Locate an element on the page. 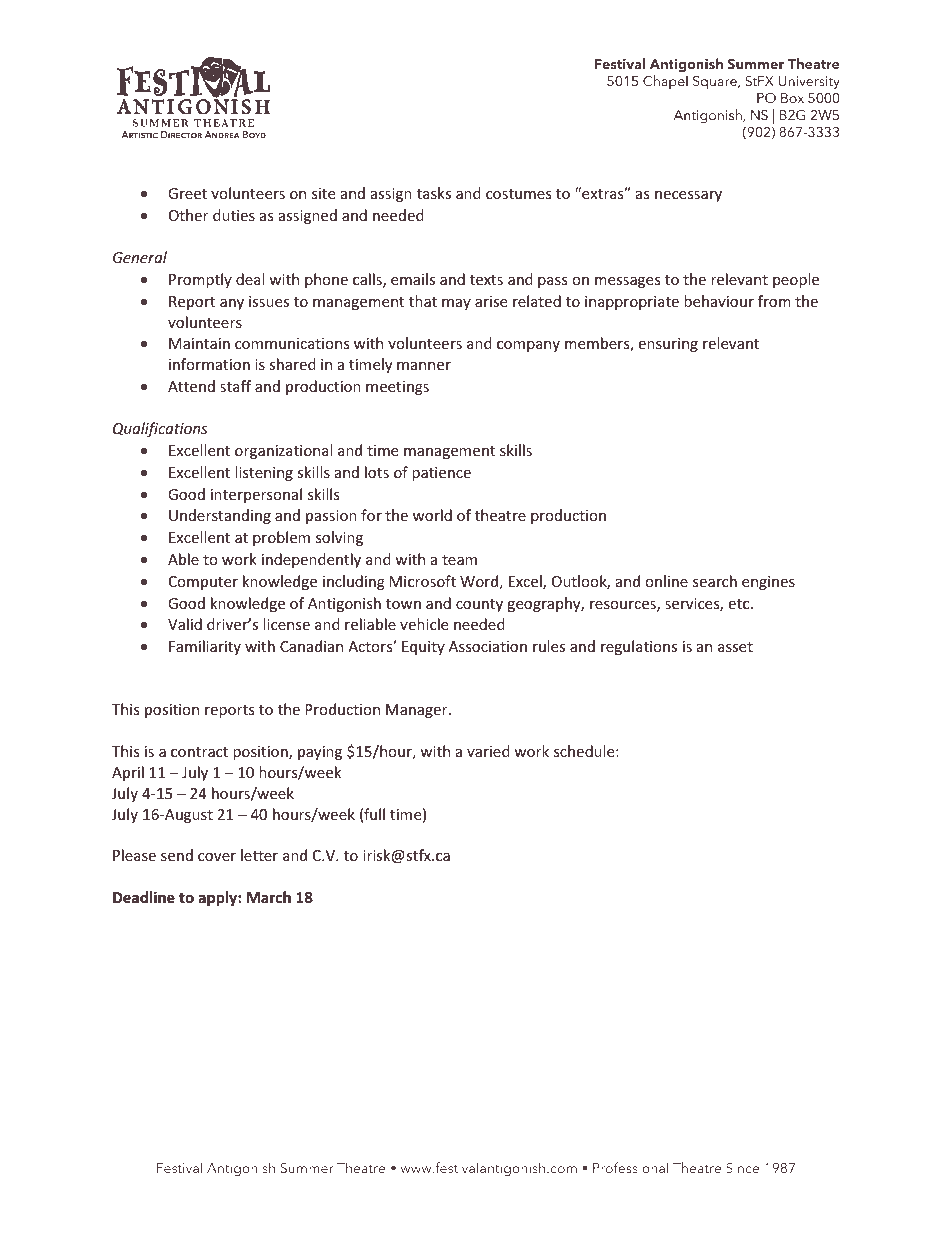  Square is located at coordinates (716, 83).
